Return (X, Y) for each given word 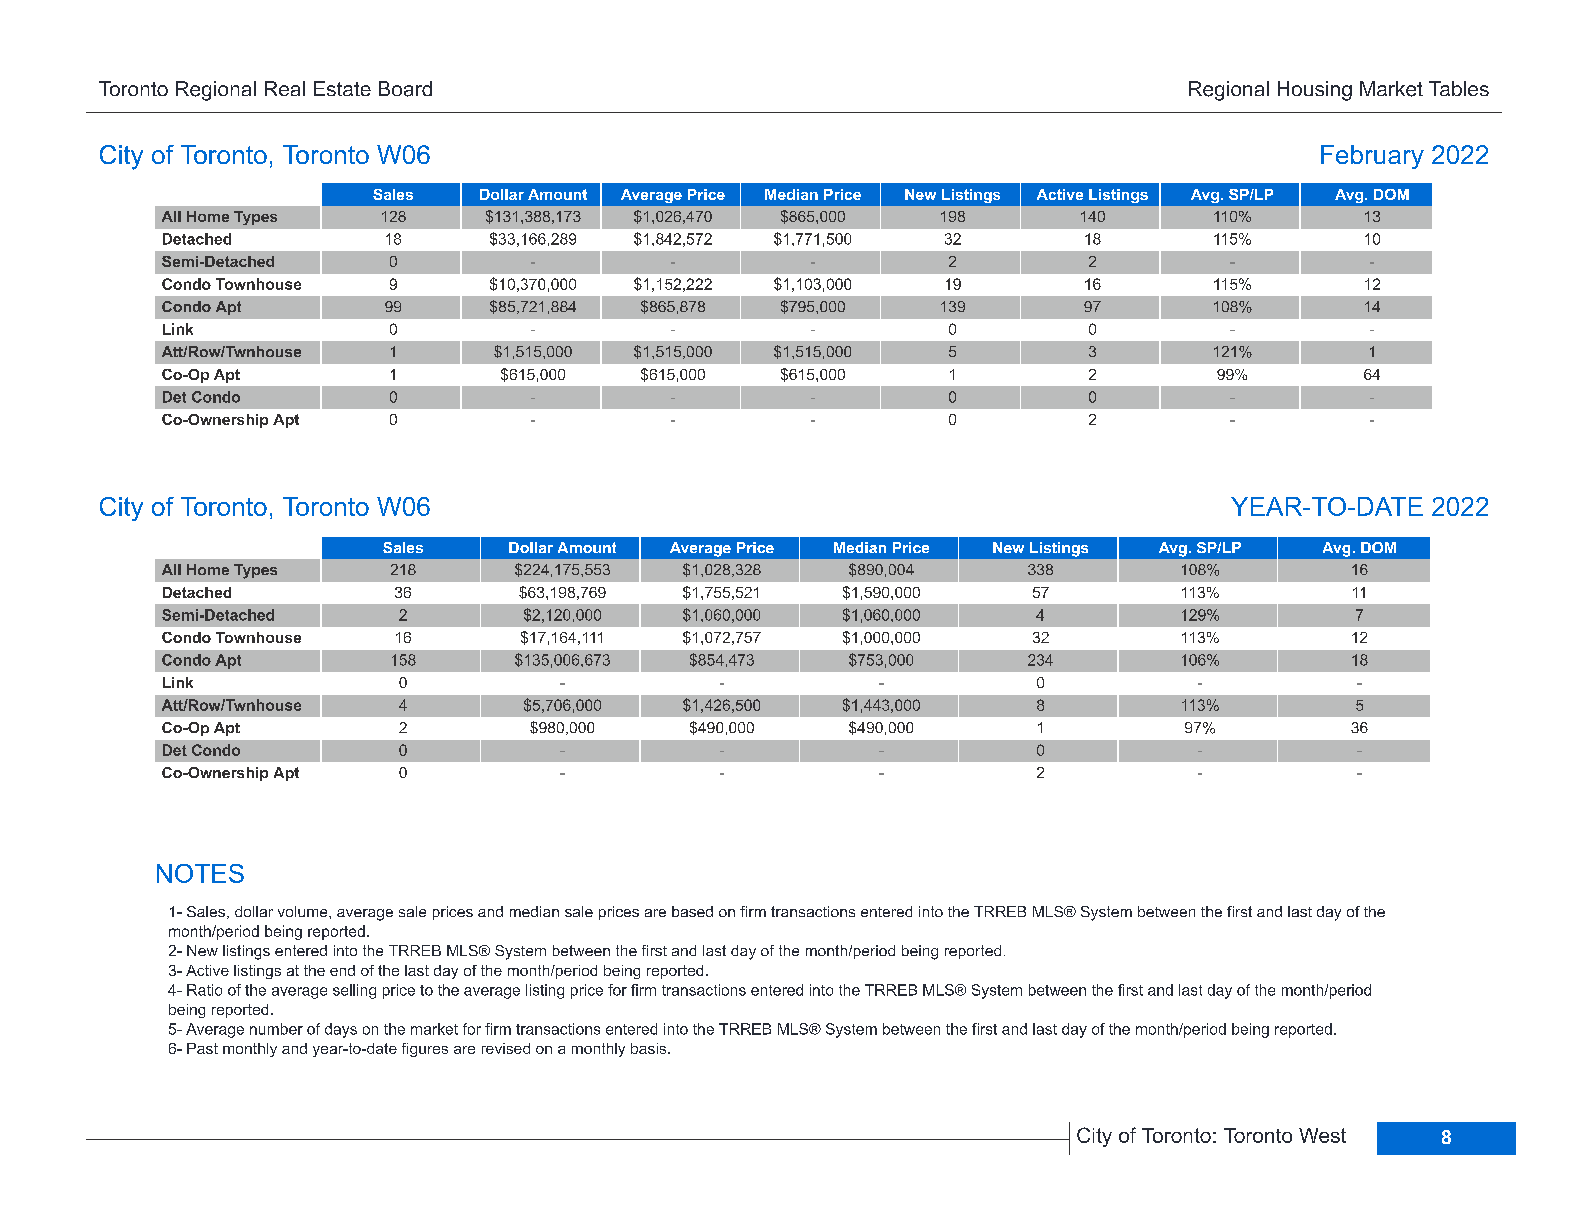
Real (285, 88)
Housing (1315, 91)
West (1322, 1135)
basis (650, 1048)
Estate (342, 88)
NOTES (200, 873)
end (342, 970)
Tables (1459, 88)
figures (425, 1050)
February (1372, 157)
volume (304, 911)
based (692, 911)
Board (405, 89)
